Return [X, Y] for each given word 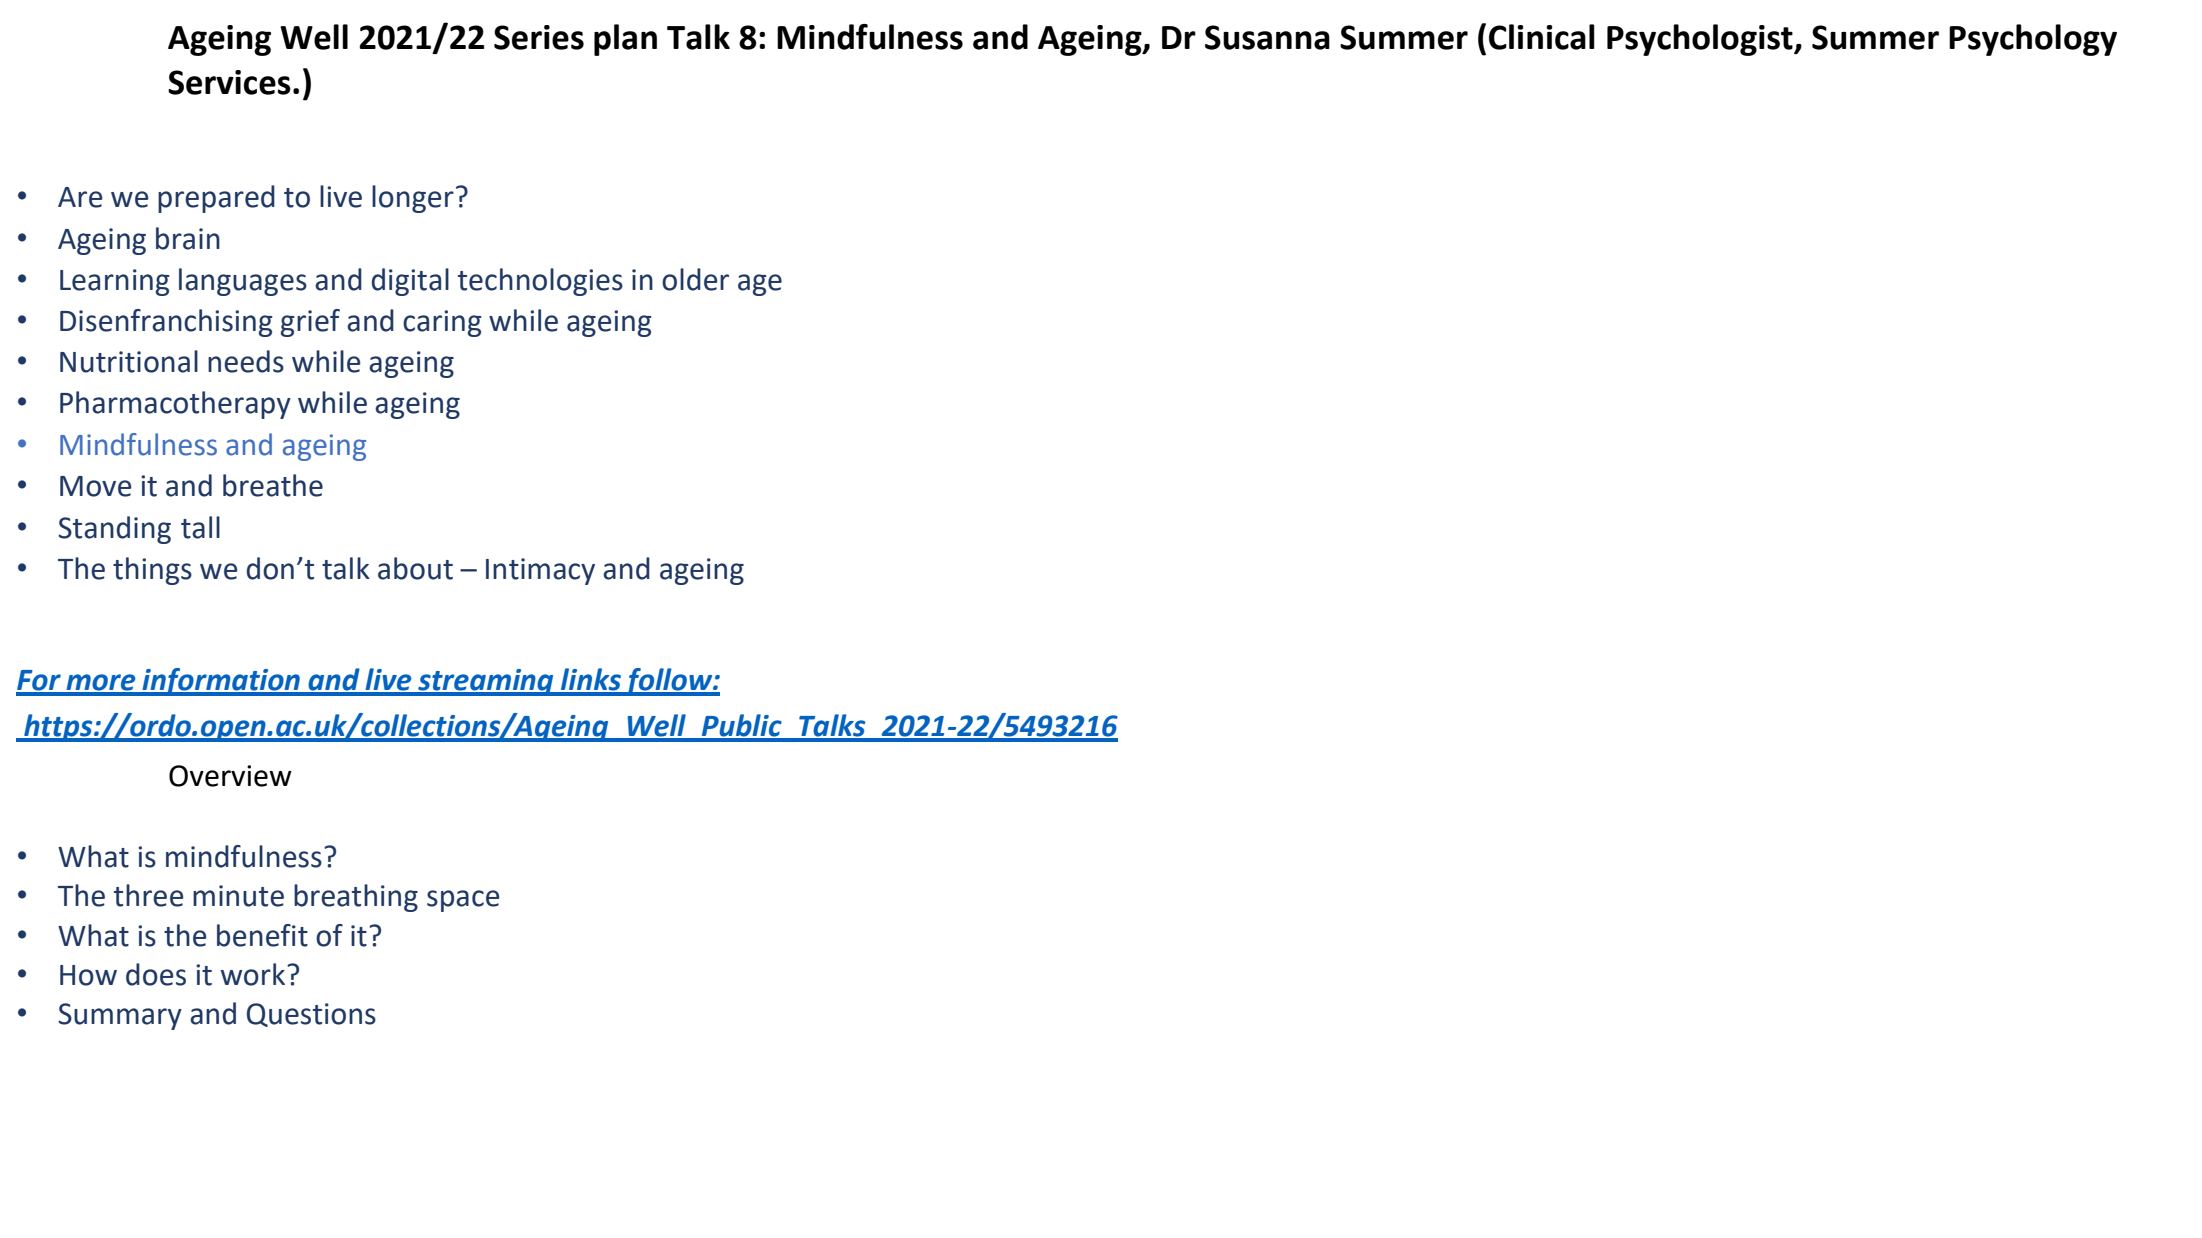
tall [200, 527]
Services [229, 82]
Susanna [1267, 37]
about [415, 568]
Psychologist [1701, 40]
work [254, 974]
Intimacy [540, 571]
